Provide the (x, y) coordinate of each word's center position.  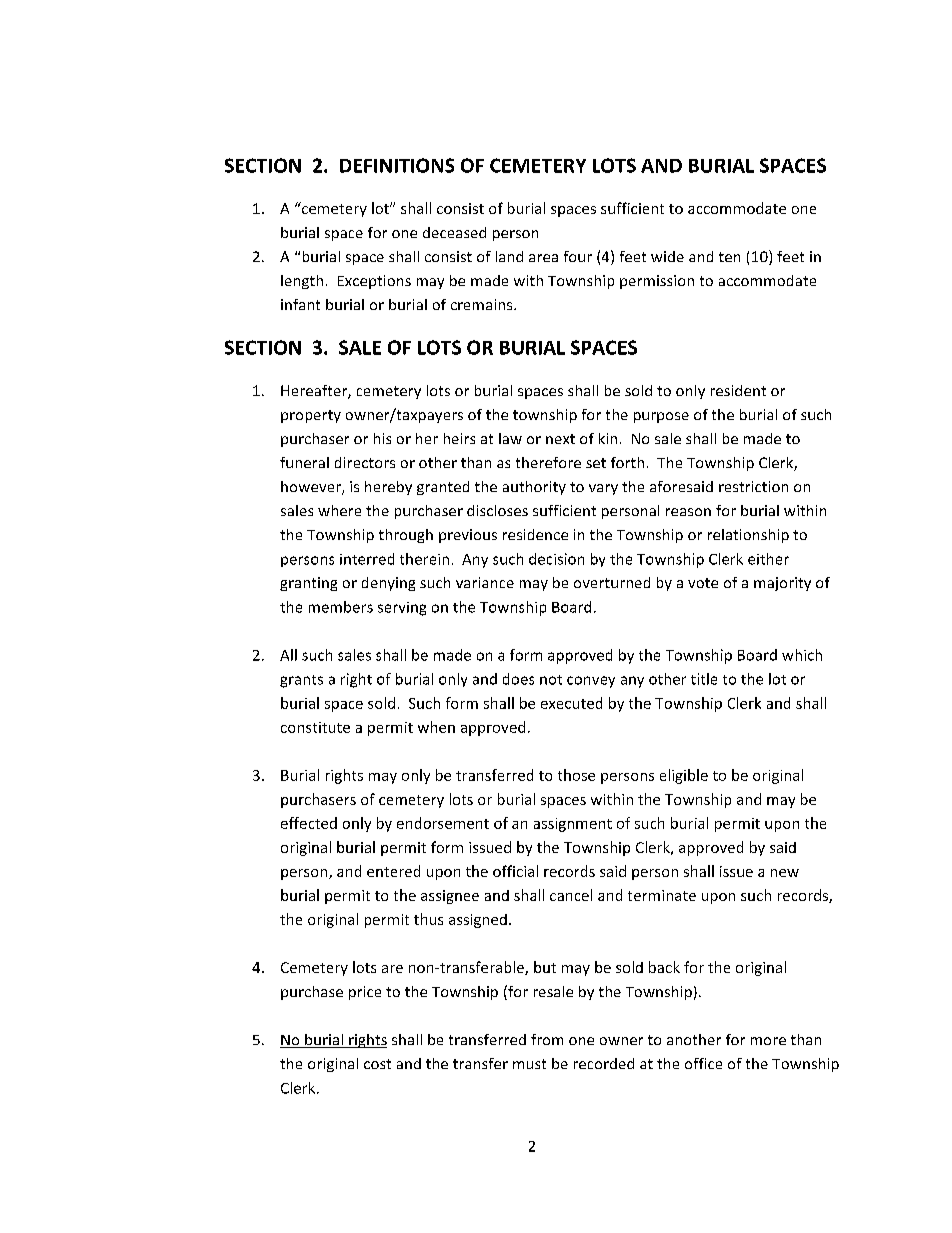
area (543, 258)
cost (377, 1064)
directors (365, 462)
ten (729, 257)
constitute (315, 727)
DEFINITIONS (397, 165)
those (576, 775)
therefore (548, 462)
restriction (753, 486)
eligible (684, 776)
